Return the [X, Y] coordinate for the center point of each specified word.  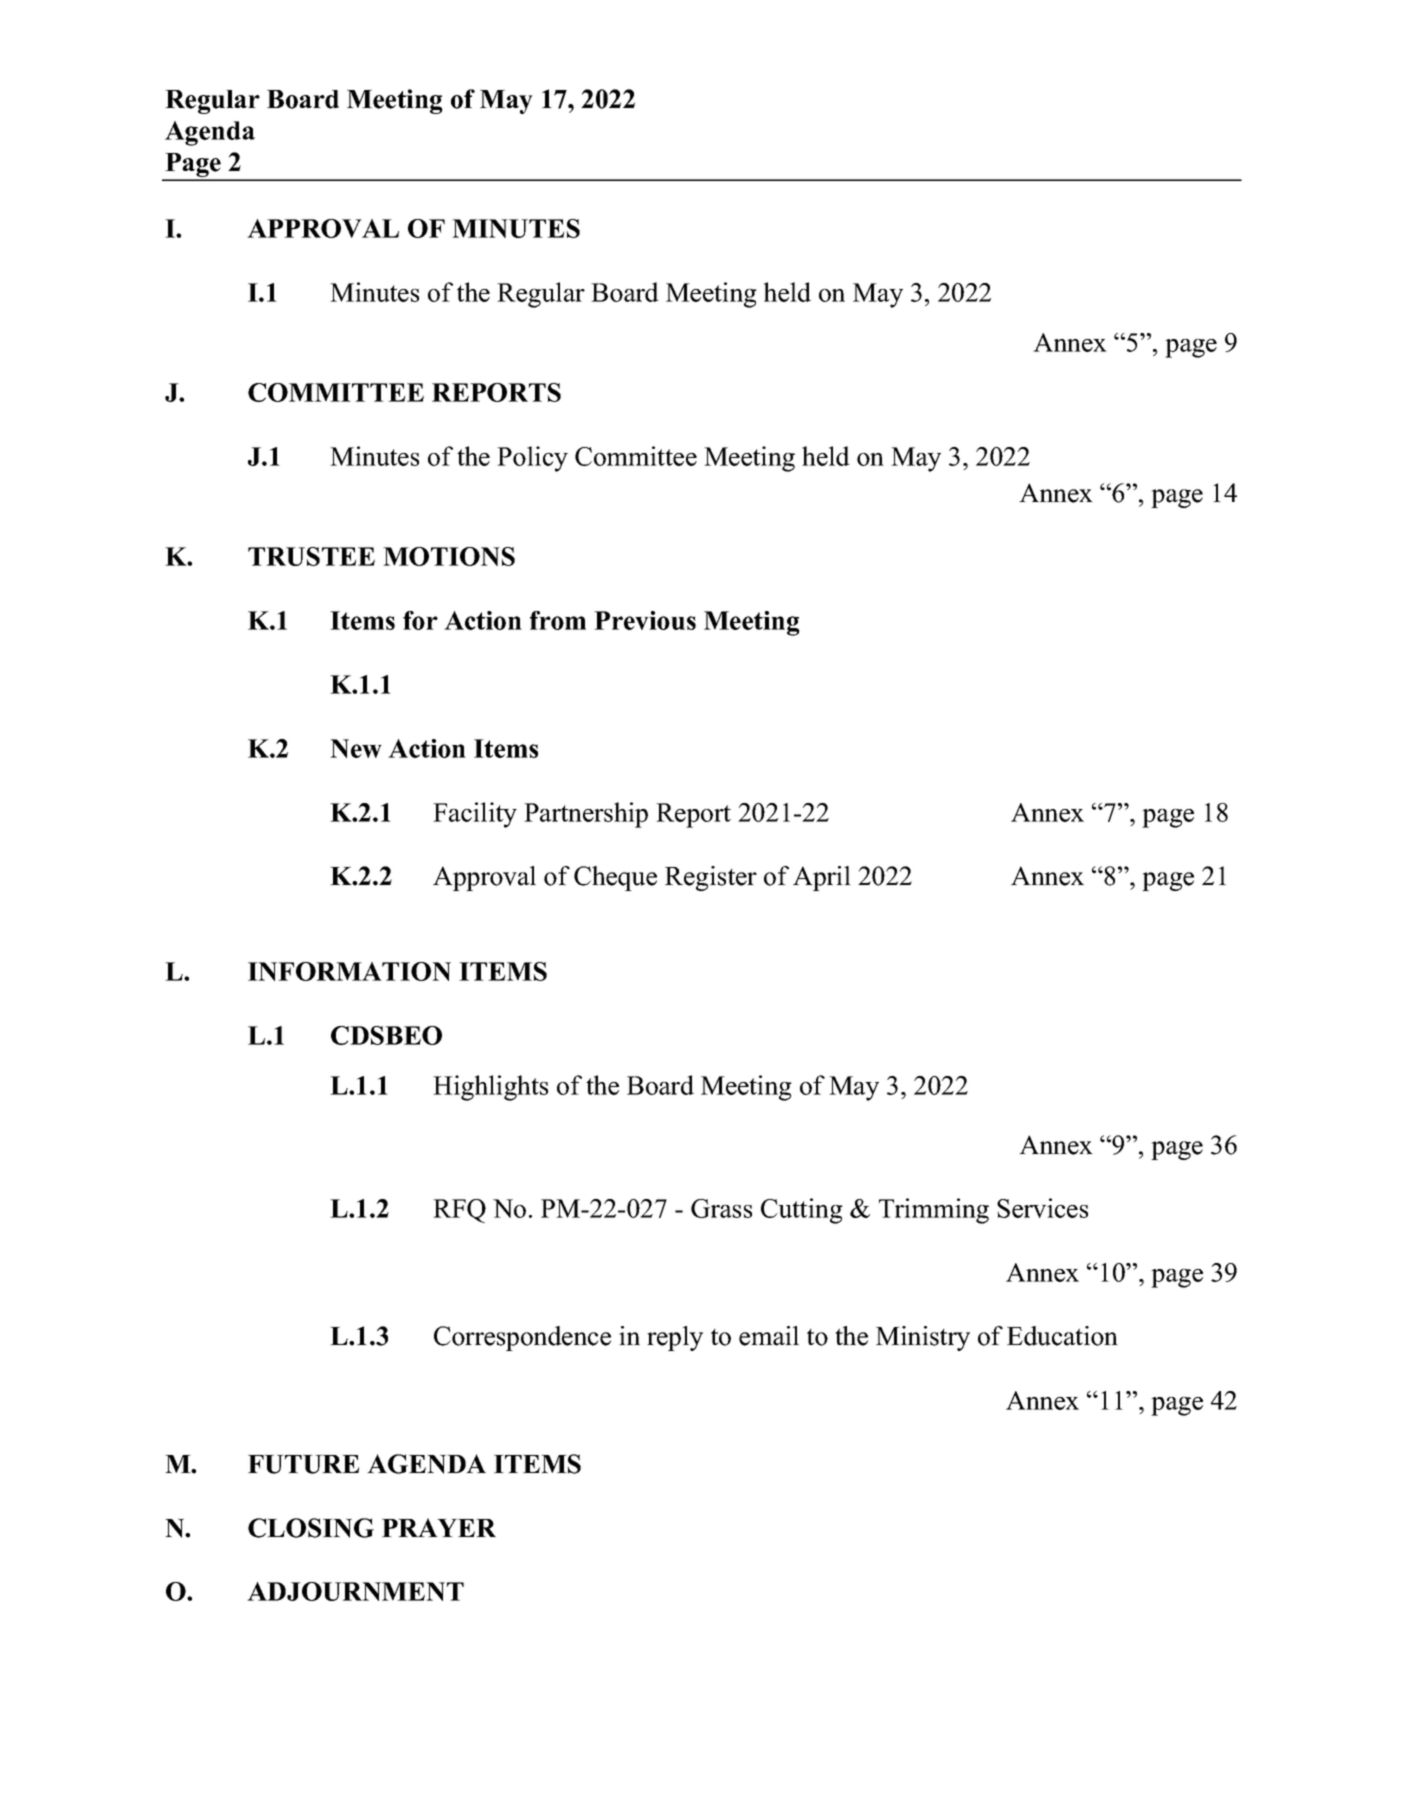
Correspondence [522, 1338]
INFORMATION [349, 971]
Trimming [934, 1211]
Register [711, 878]
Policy [532, 459]
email [769, 1336]
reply [675, 1338]
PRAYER [439, 1527]
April [822, 878]
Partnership [586, 815]
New [356, 748]
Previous [645, 620]
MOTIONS [449, 556]
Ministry [923, 1338]
